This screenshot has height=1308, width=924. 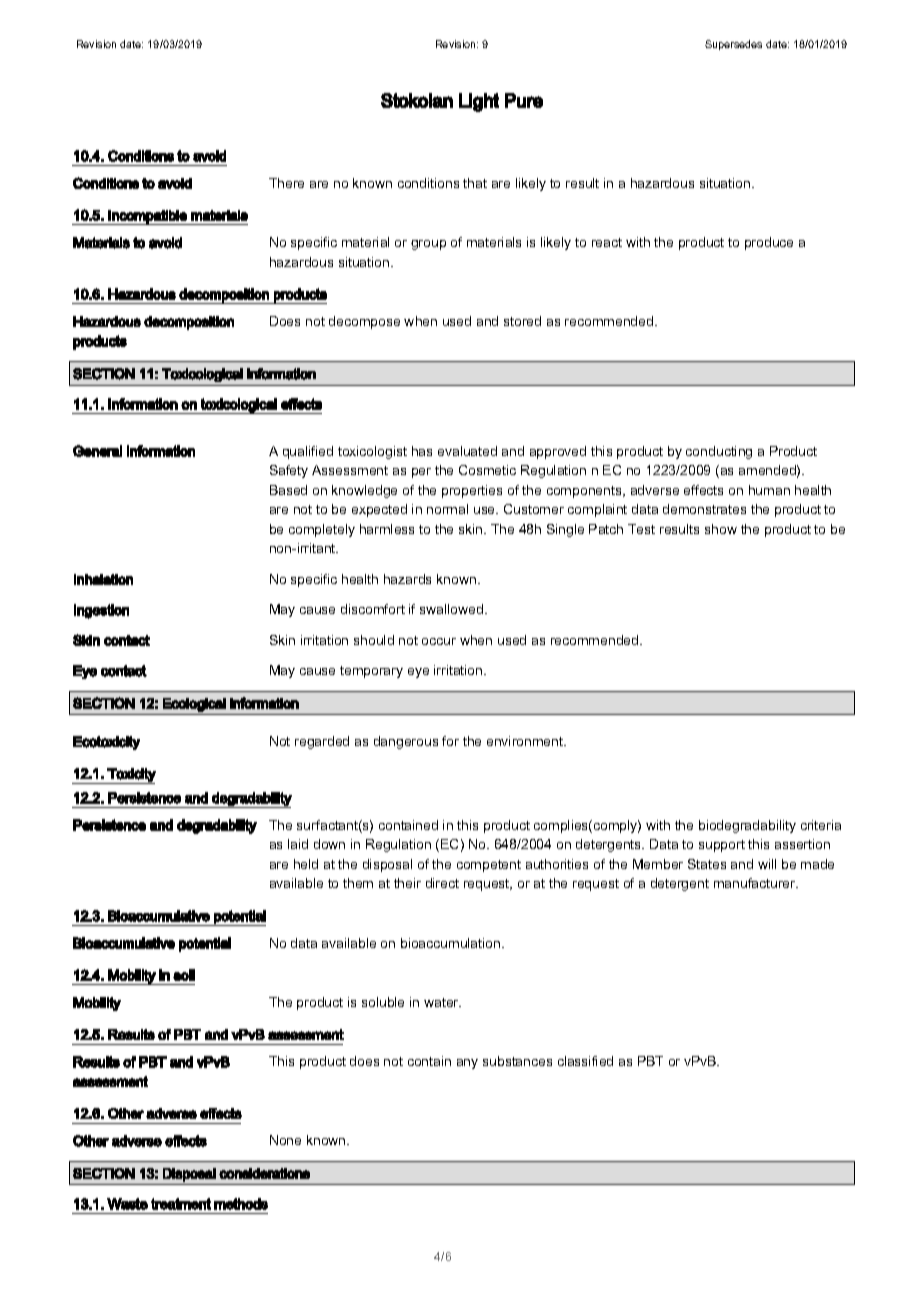 I want to click on Light, so click(x=479, y=102).
